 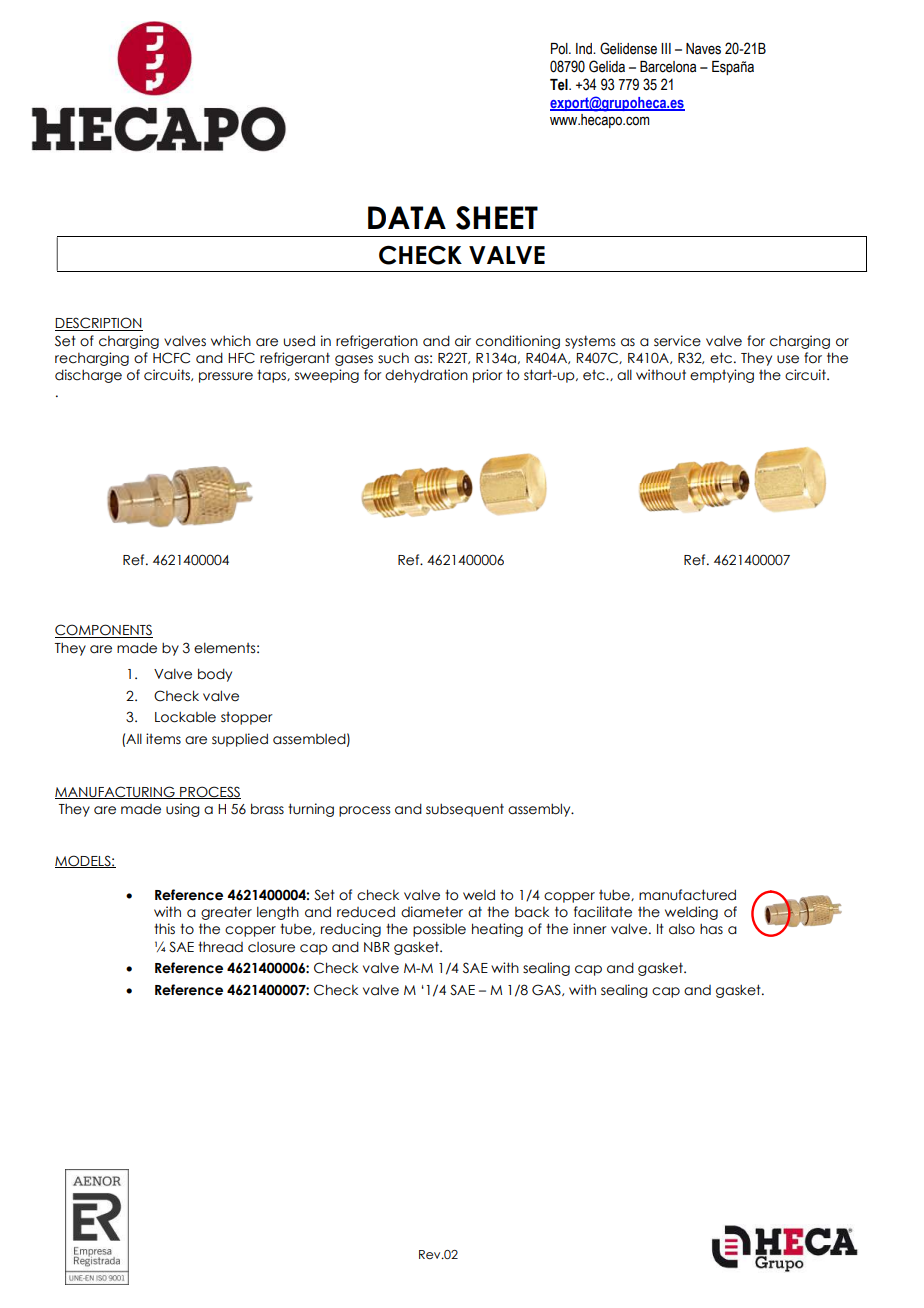 I want to click on Tel, so click(x=560, y=85).
